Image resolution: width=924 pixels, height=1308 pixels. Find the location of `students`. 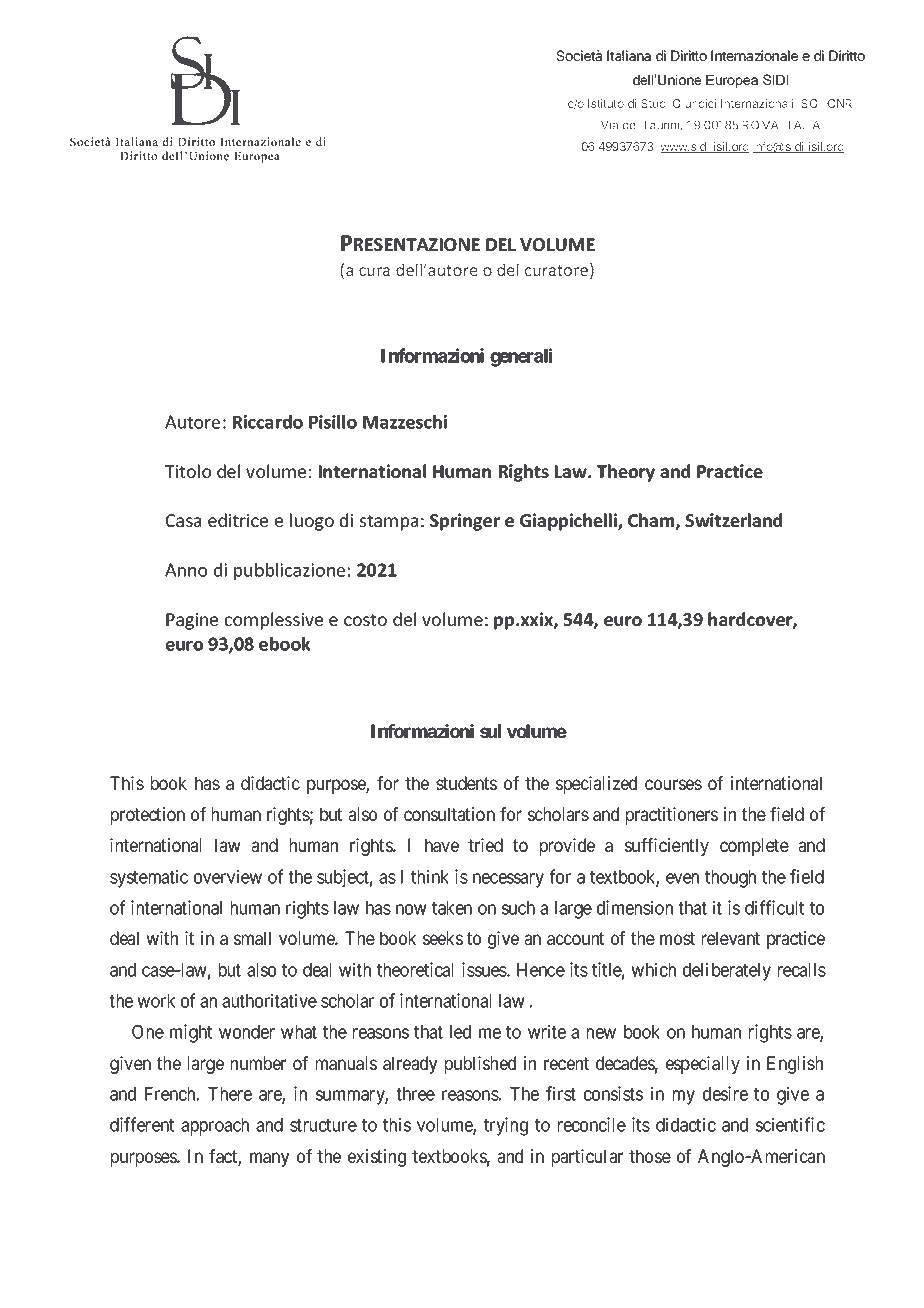

students is located at coordinates (466, 783).
